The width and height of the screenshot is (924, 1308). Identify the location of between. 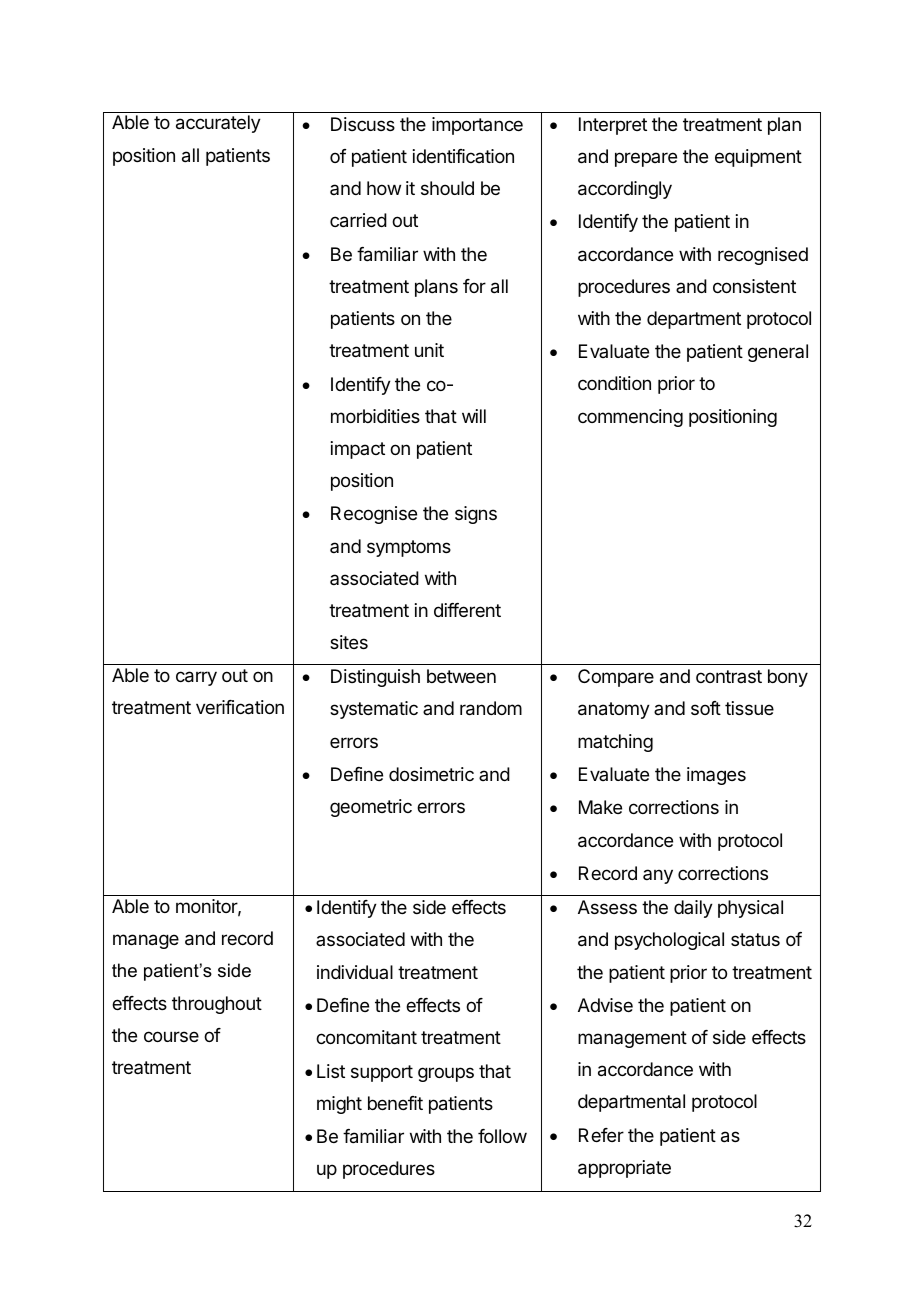
(461, 676).
